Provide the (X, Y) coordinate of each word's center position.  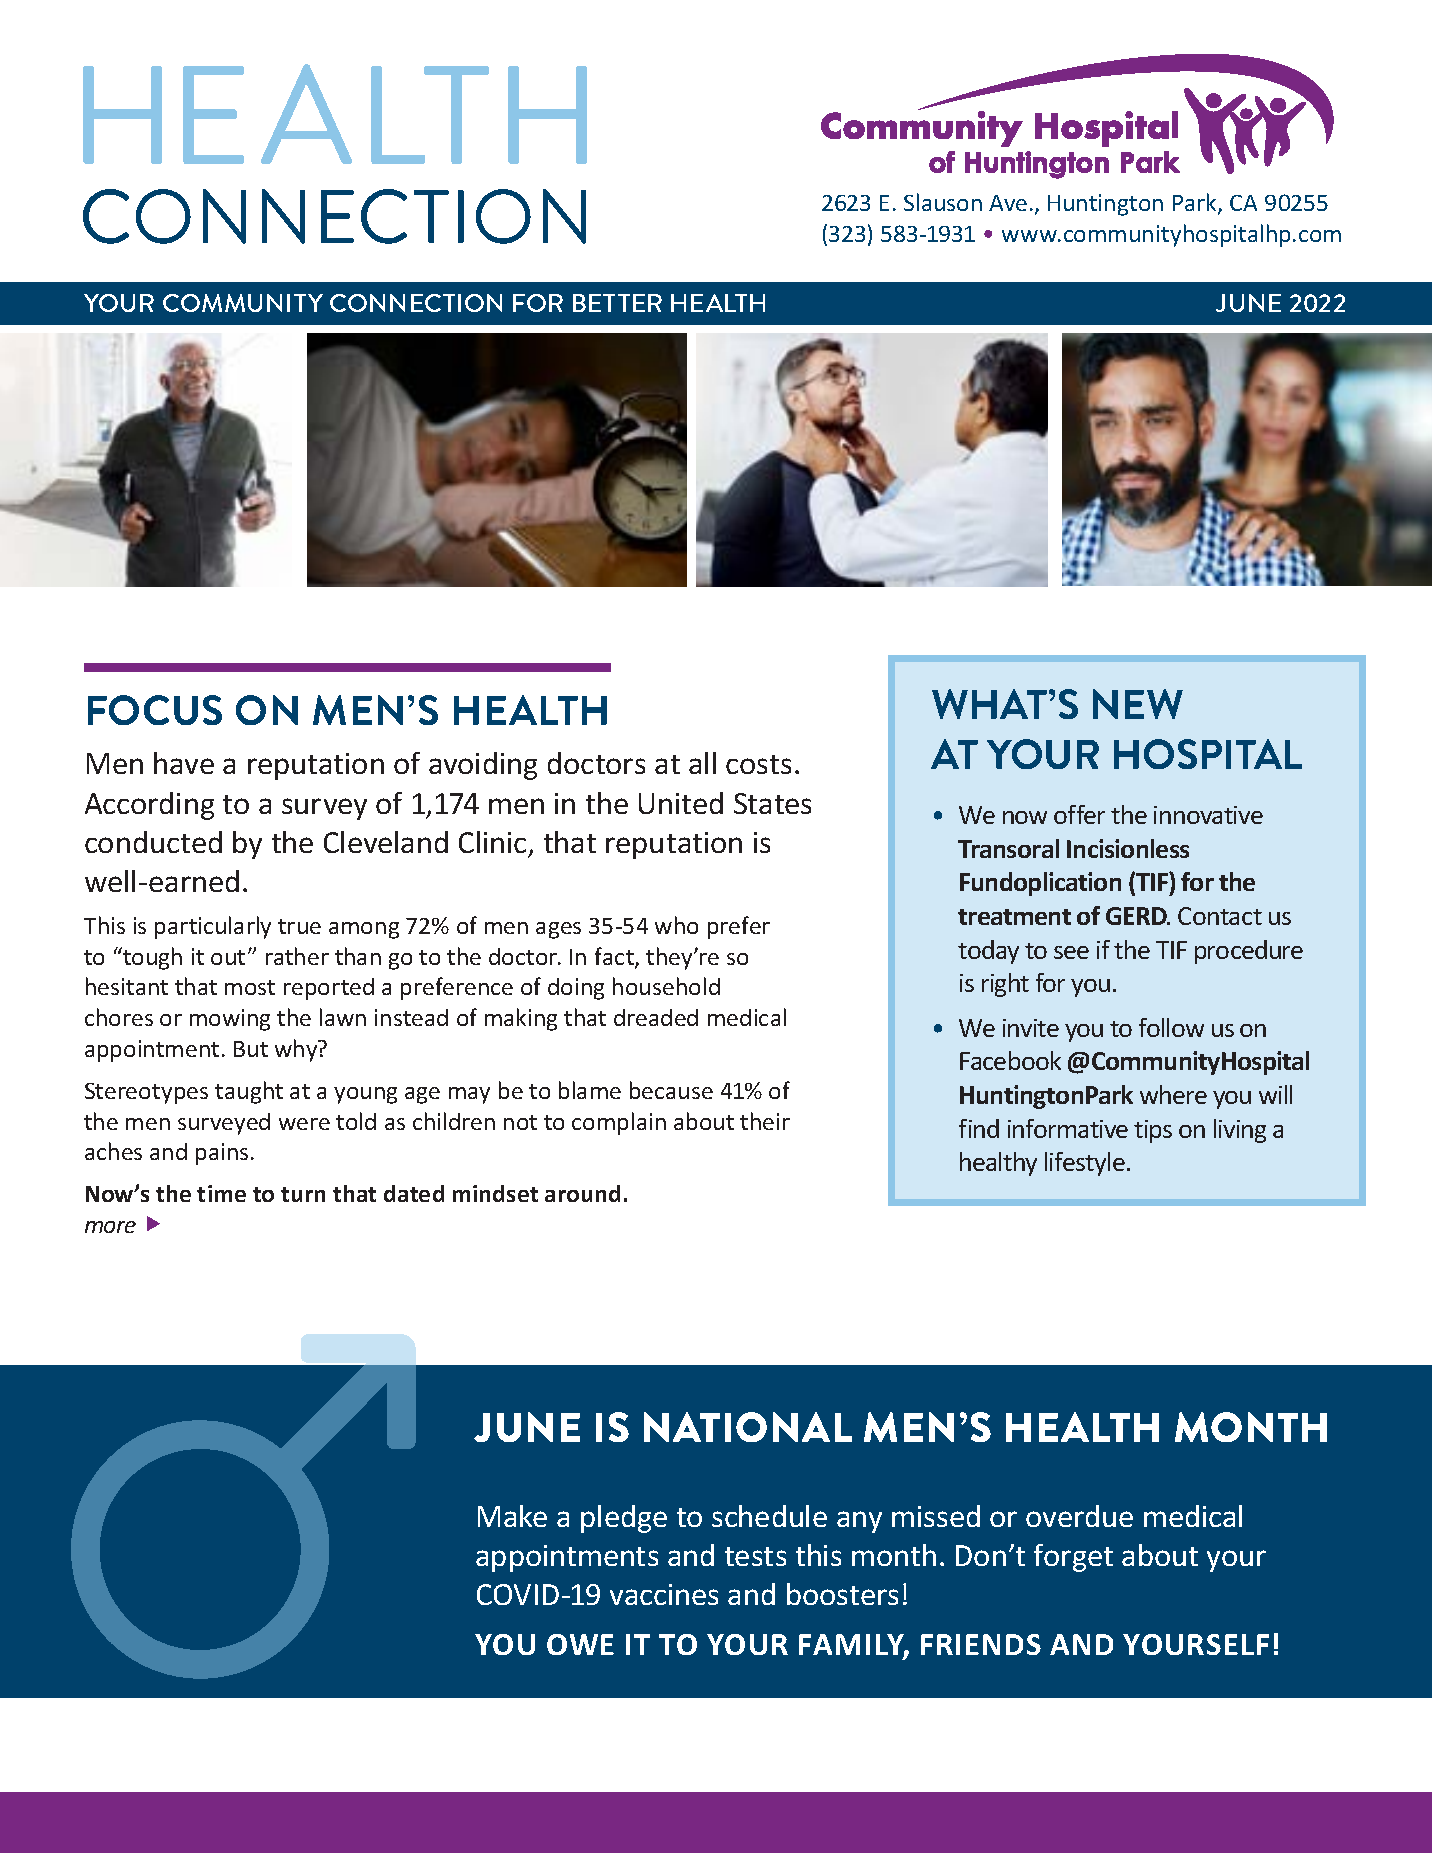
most (250, 987)
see (1071, 952)
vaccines (664, 1594)
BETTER (617, 303)
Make (512, 1516)
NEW (1138, 704)
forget (1073, 1558)
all (702, 763)
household (666, 986)
